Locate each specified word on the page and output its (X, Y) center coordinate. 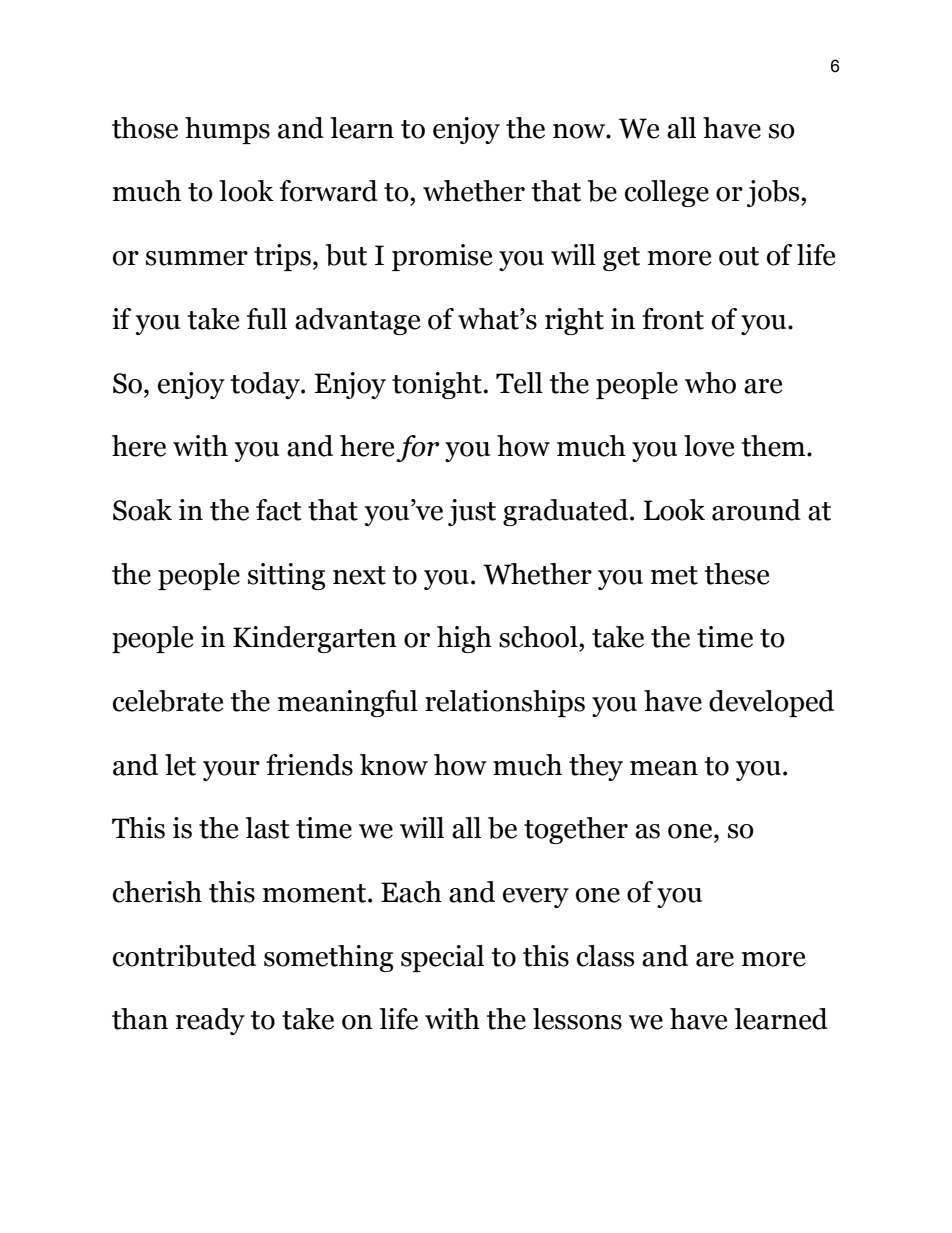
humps (227, 130)
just (472, 512)
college (667, 193)
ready (210, 1021)
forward (329, 191)
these (736, 574)
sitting (286, 576)
